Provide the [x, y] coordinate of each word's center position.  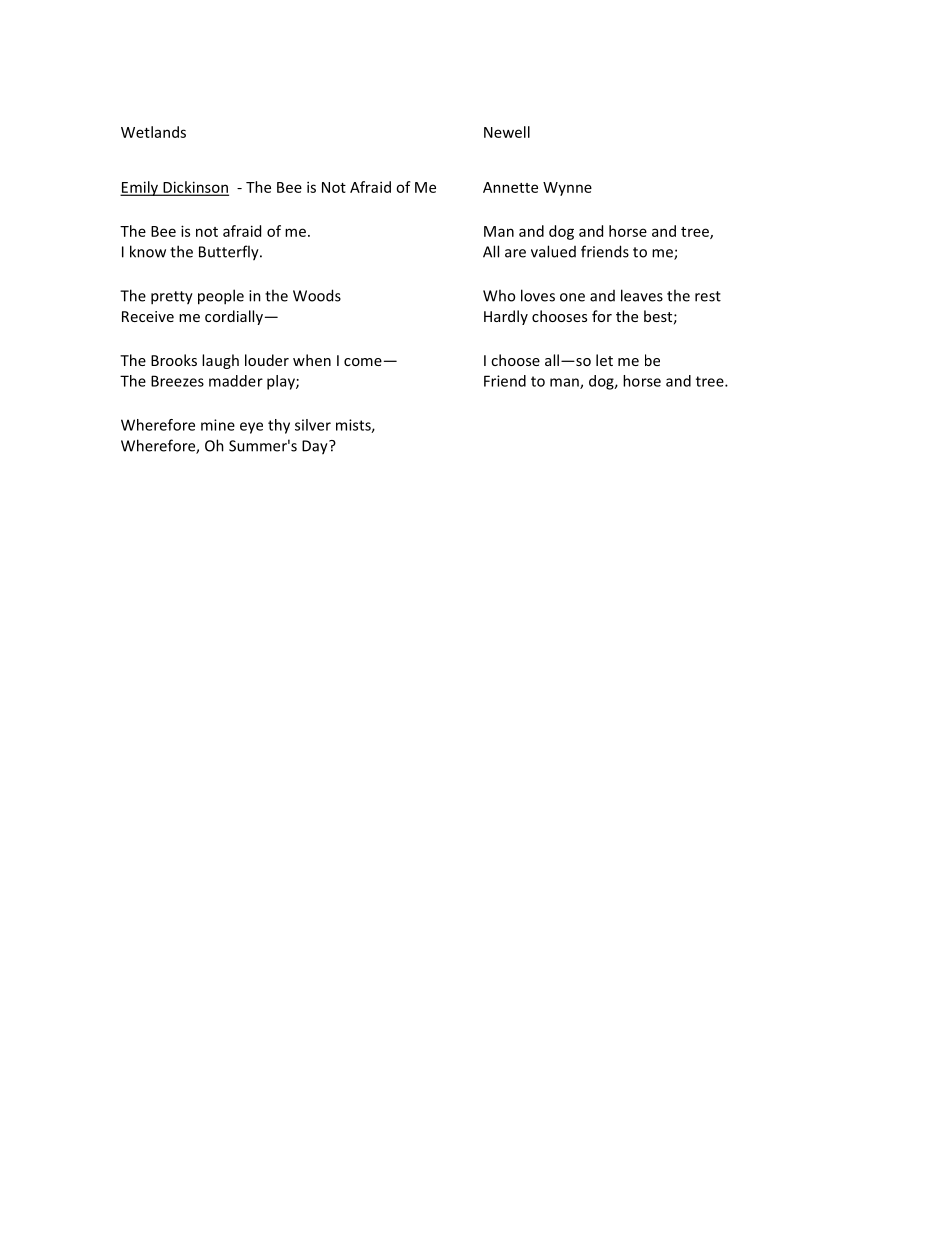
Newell [507, 132]
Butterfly [230, 253]
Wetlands [153, 132]
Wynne [567, 189]
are [515, 253]
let [604, 360]
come [363, 362]
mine [218, 425]
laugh [220, 361]
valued [553, 251]
